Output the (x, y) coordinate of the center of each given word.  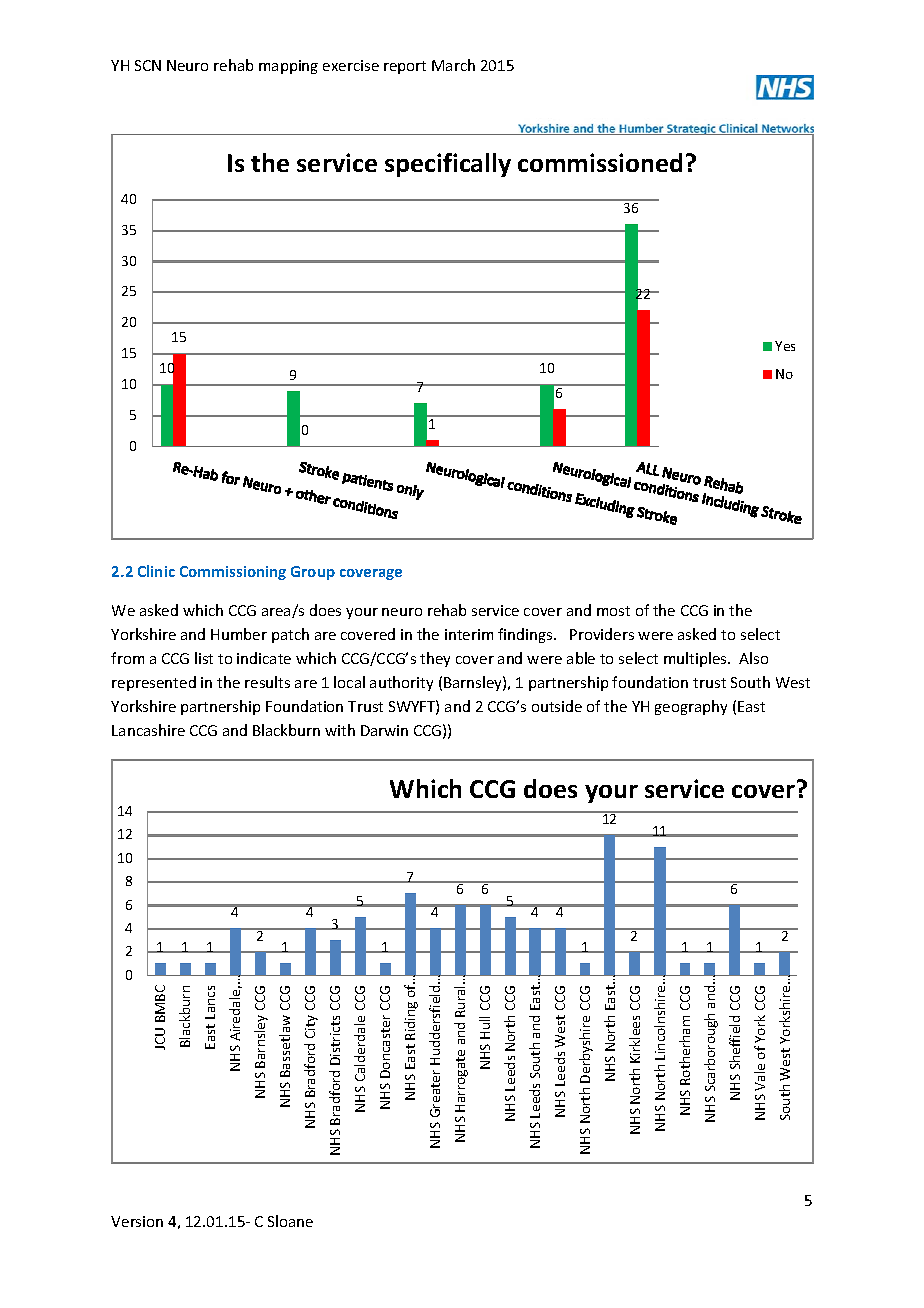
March (453, 65)
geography (691, 707)
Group (313, 573)
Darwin (384, 730)
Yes (785, 346)
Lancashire (148, 730)
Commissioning (233, 573)
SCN (148, 65)
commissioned (600, 162)
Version (137, 1221)
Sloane (290, 1221)
